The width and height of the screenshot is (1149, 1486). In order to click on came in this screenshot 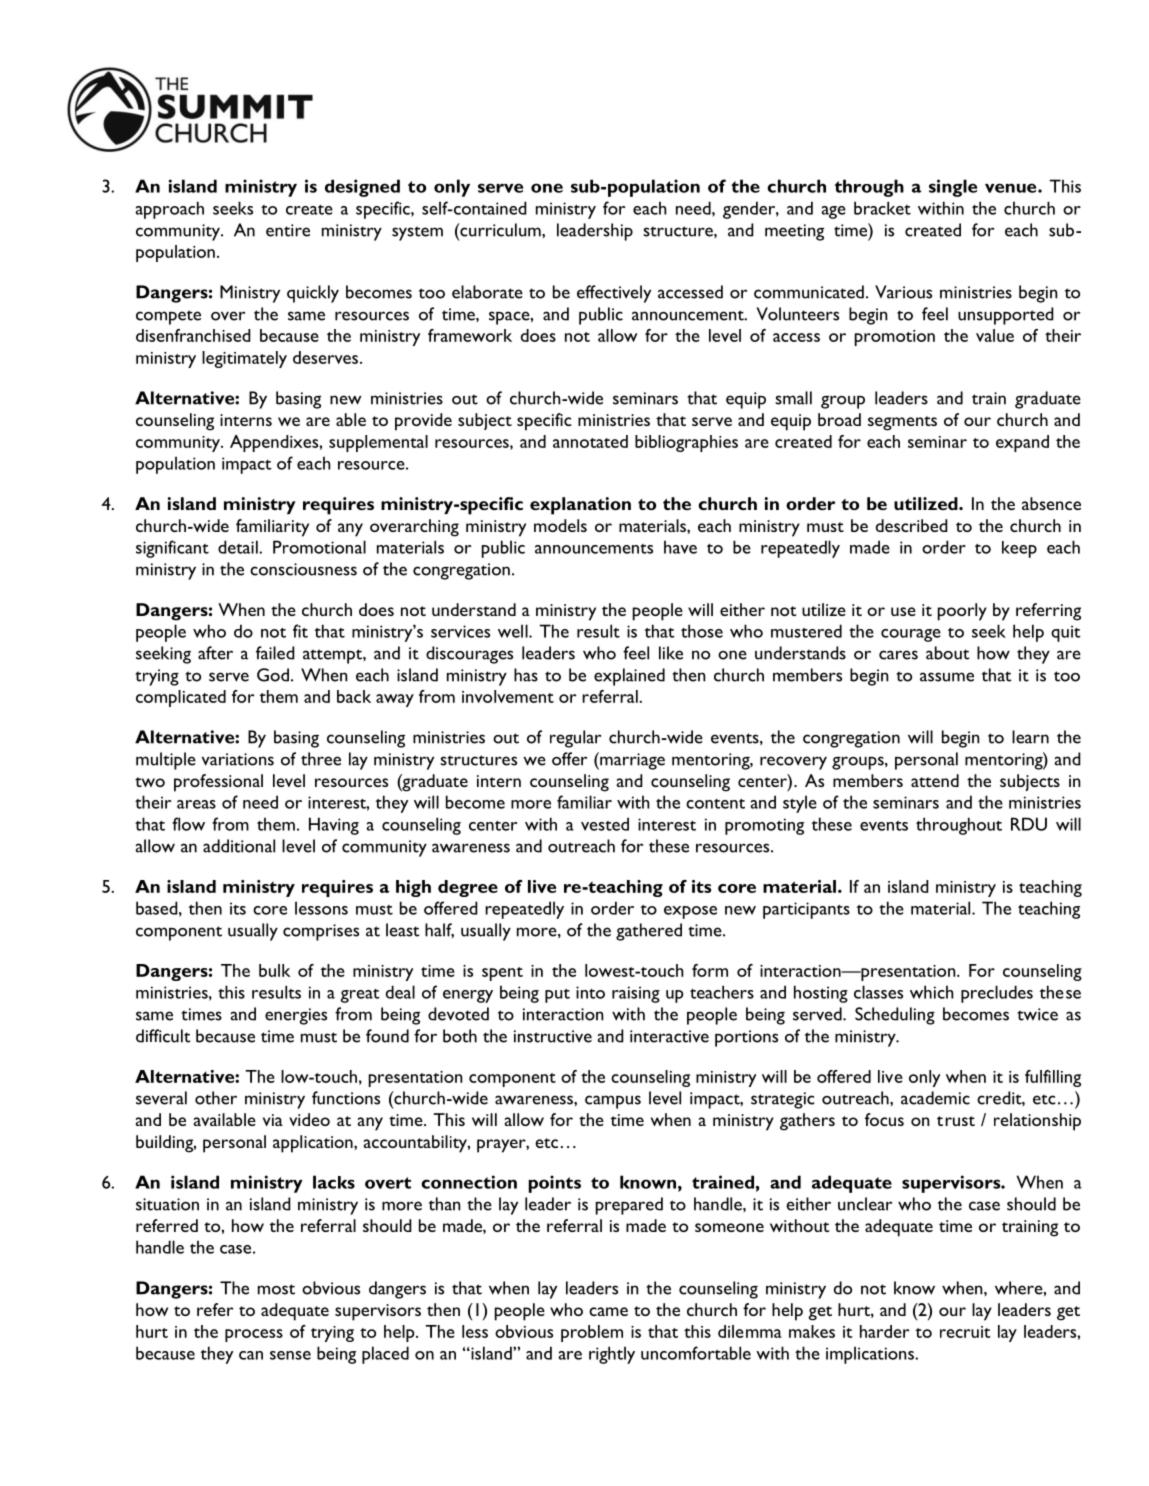, I will do `click(608, 1311)`.
